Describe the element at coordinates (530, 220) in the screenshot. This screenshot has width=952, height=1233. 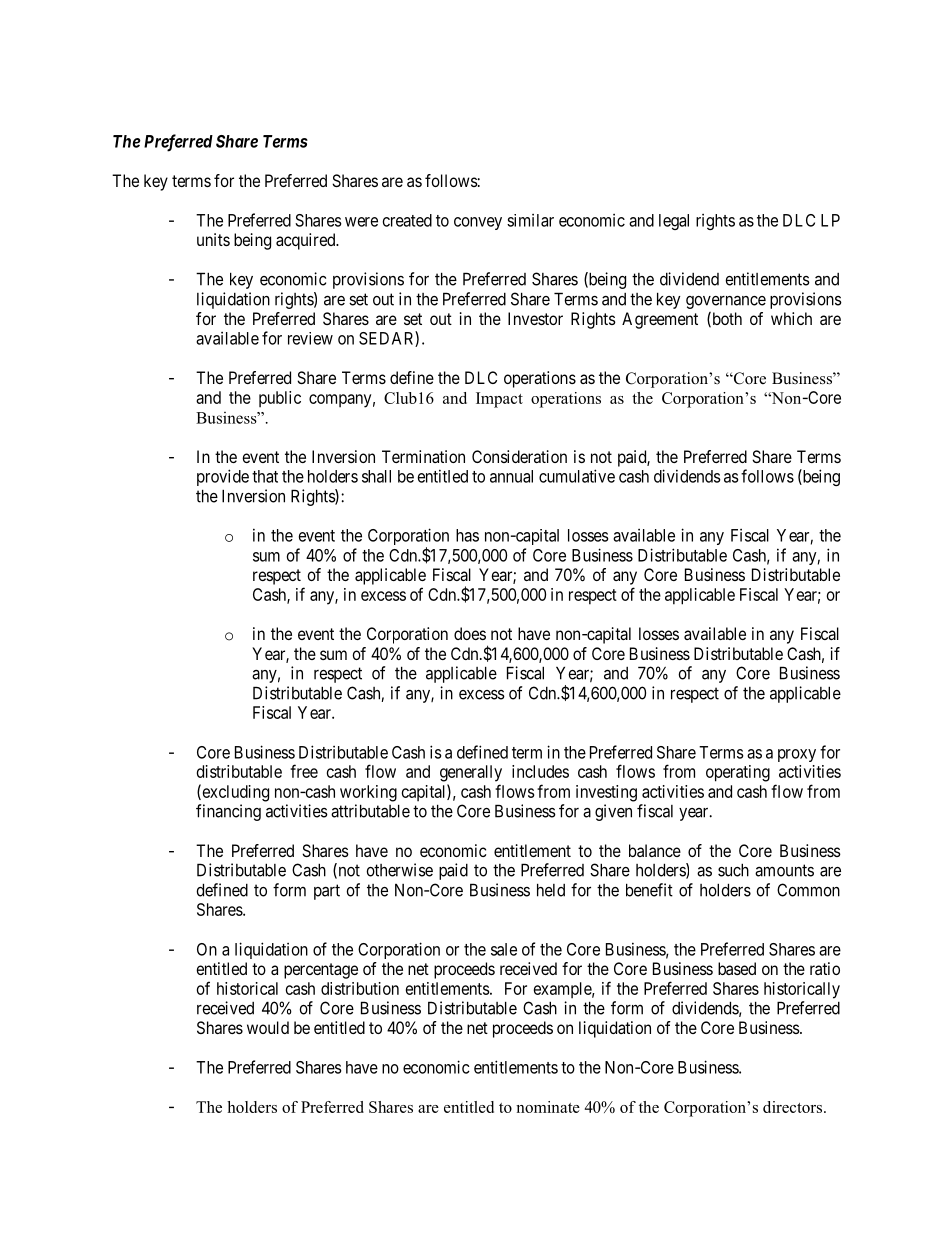
I see `similar` at that location.
